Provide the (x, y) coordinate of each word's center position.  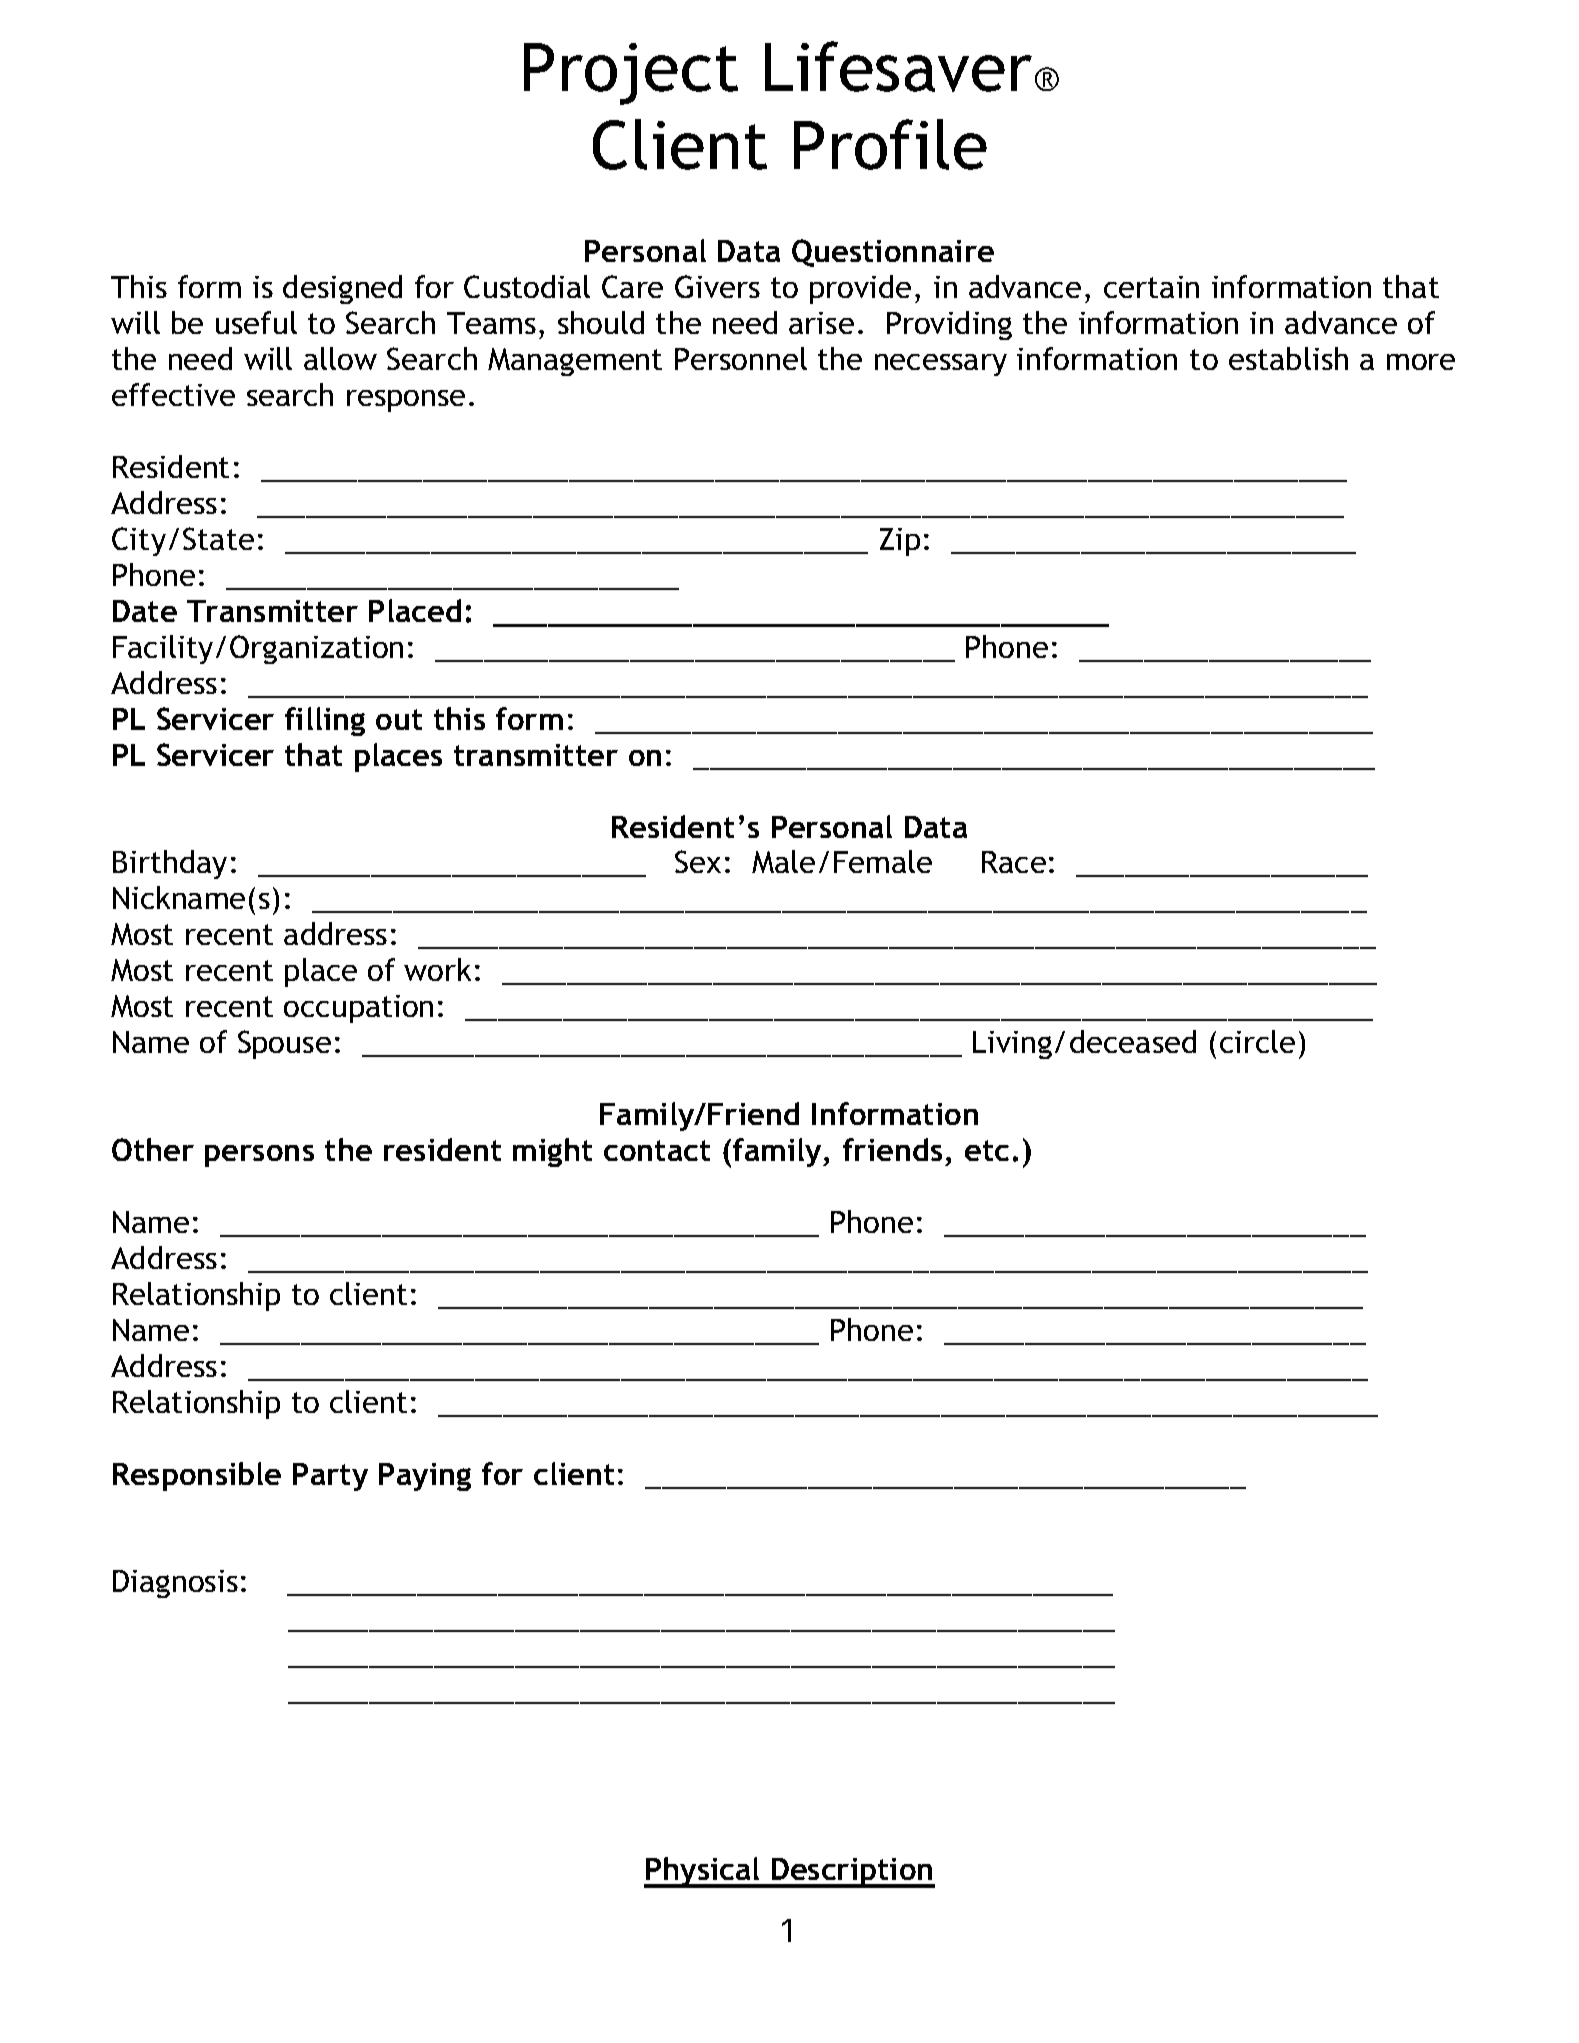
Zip (900, 542)
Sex (698, 861)
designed (342, 289)
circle (1257, 1041)
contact (657, 1150)
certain (1151, 287)
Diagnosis (175, 1584)
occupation (358, 1009)
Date (145, 611)
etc (987, 1150)
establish (1288, 358)
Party (330, 1477)
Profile (890, 144)
